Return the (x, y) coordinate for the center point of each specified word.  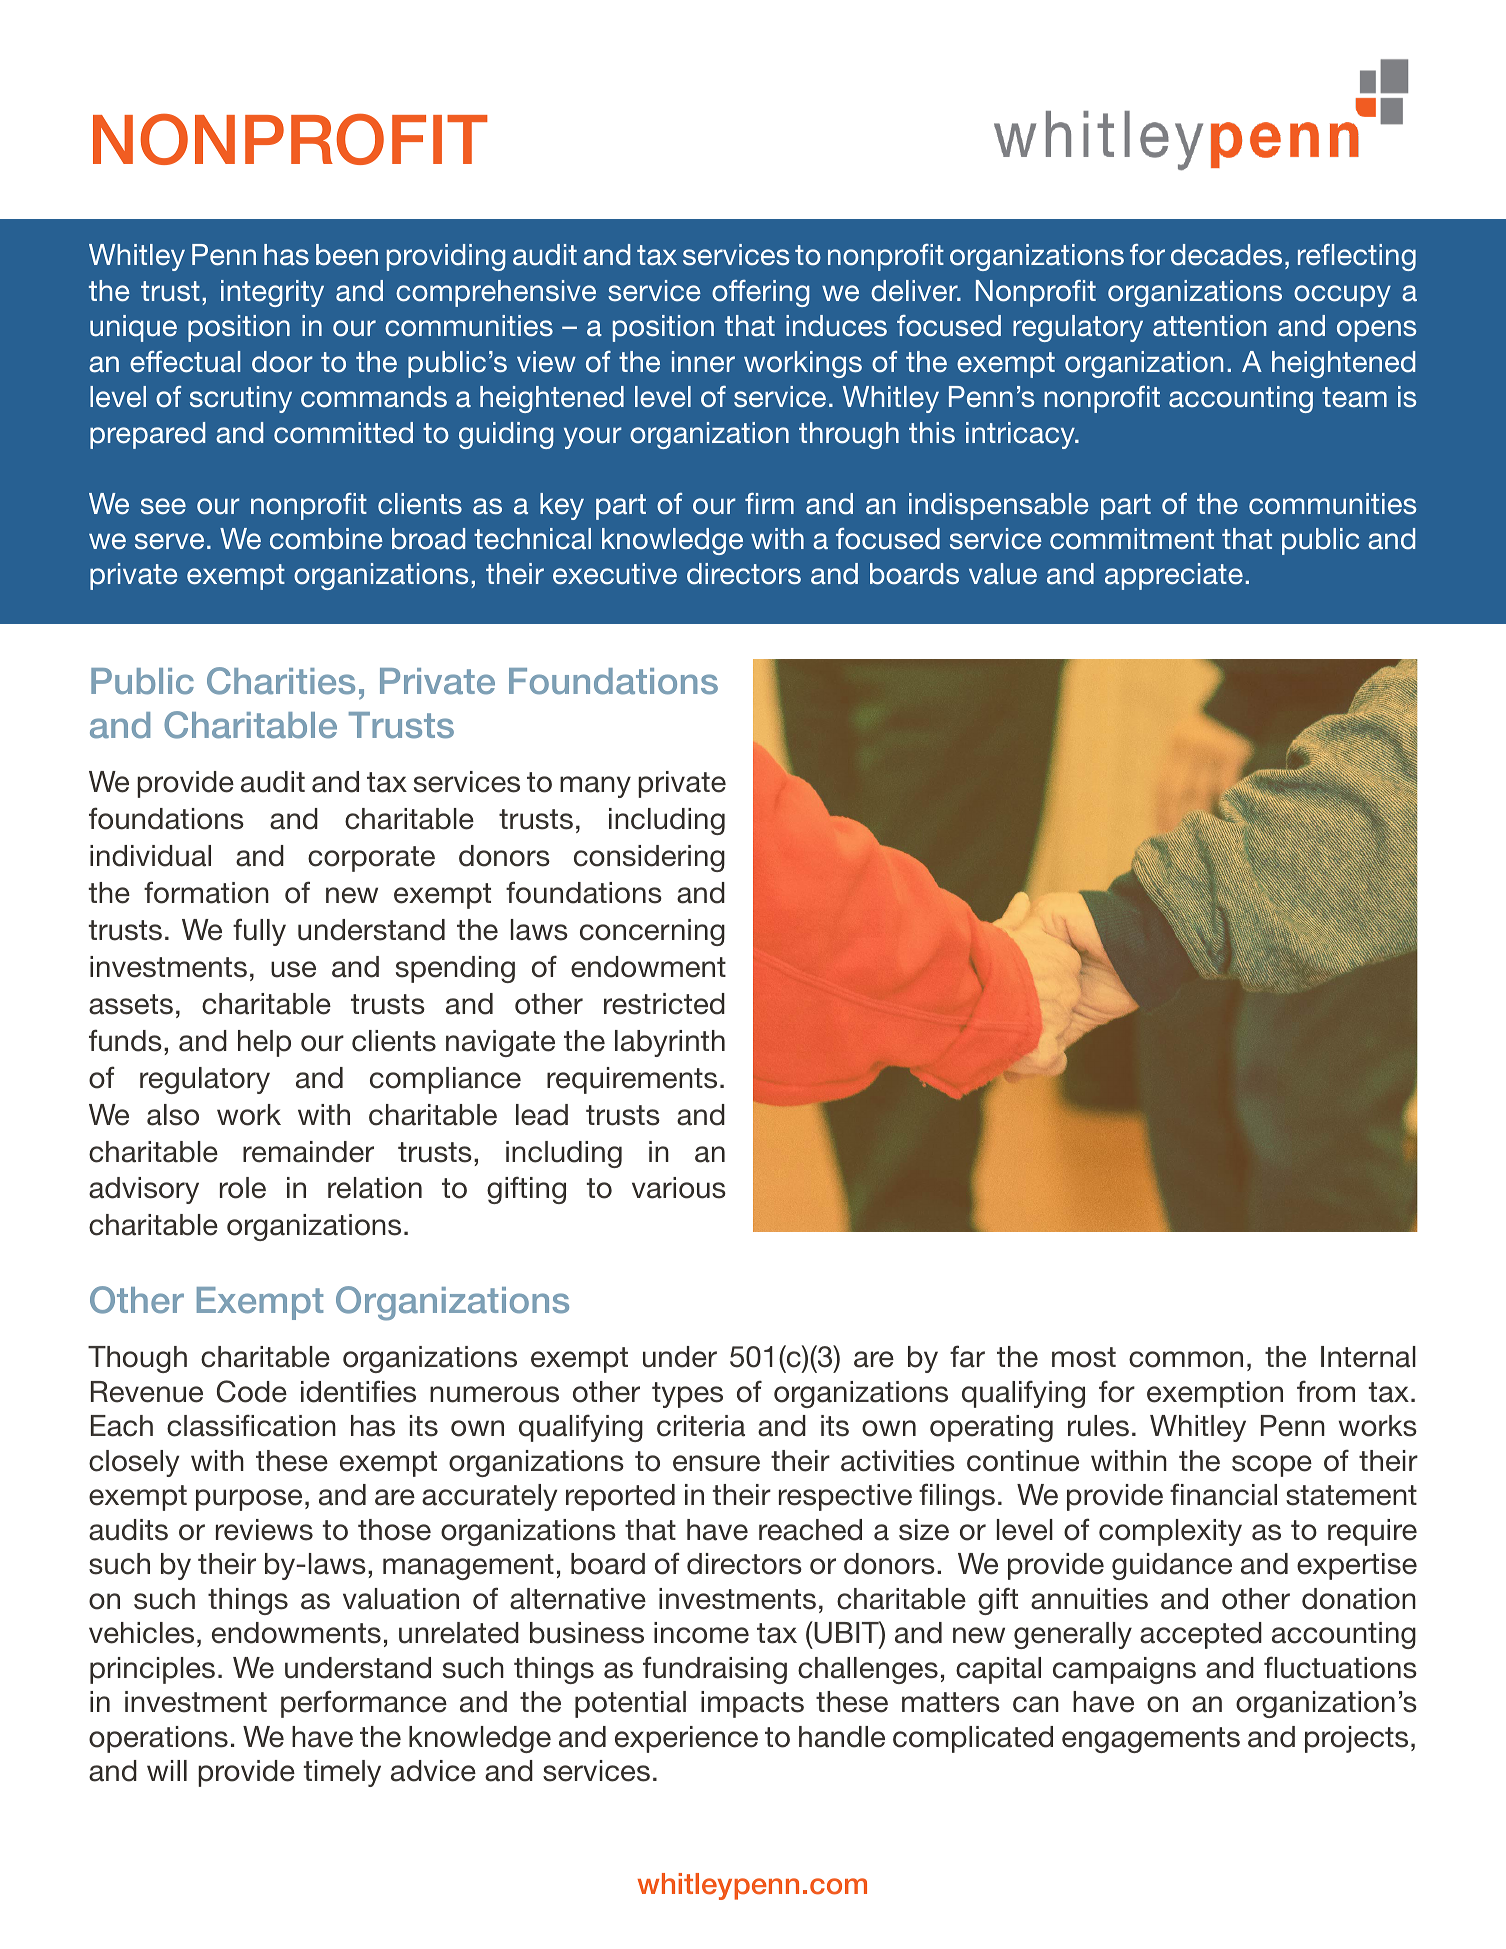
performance (364, 1704)
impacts (752, 1704)
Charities (281, 681)
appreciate (1174, 576)
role (243, 1188)
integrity (272, 293)
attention (1209, 326)
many (595, 787)
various (679, 1188)
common (1186, 1359)
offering (761, 293)
